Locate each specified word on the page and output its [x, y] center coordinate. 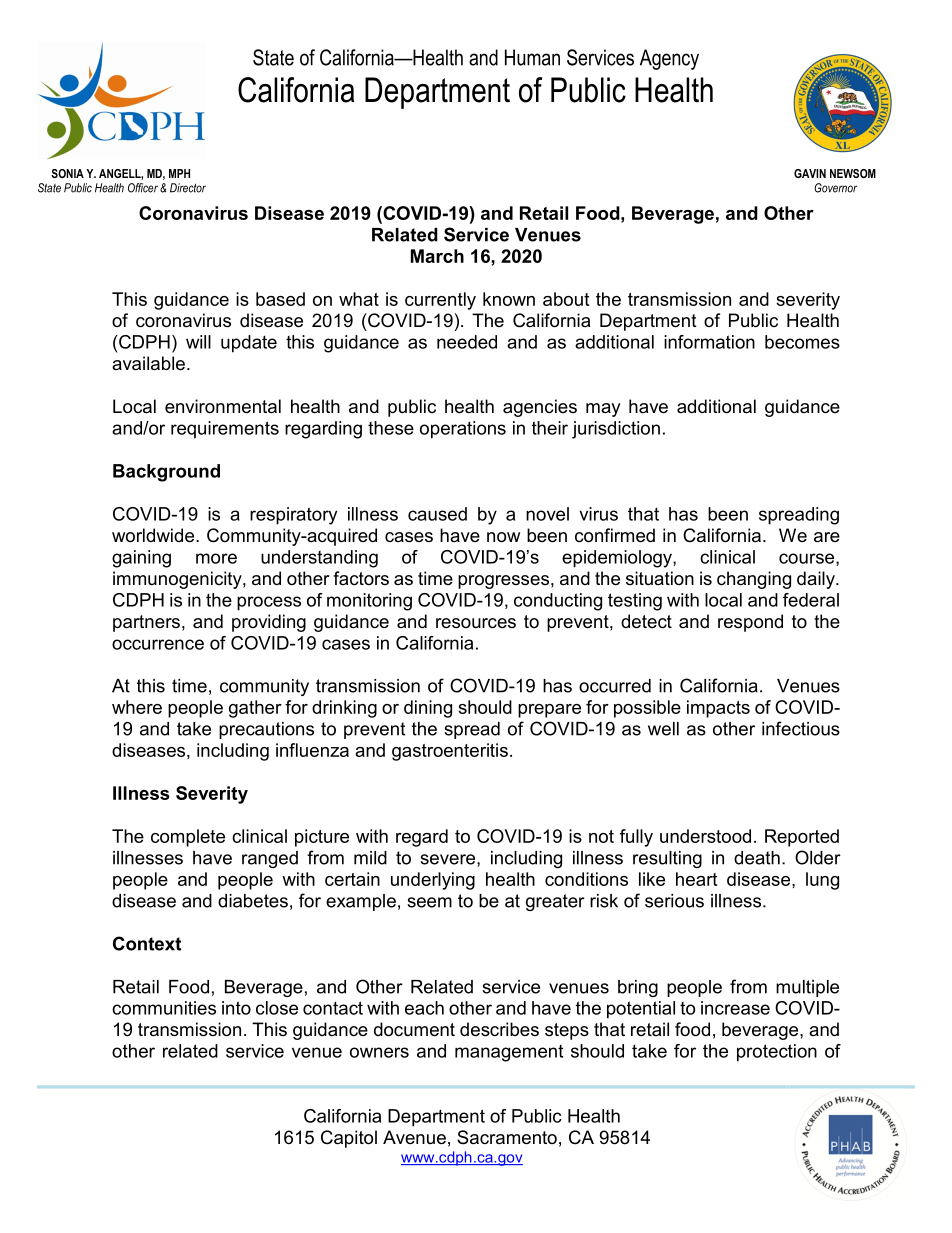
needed [467, 342]
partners [146, 623]
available [148, 363]
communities [164, 1008]
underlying [433, 881]
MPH [179, 173]
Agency [669, 59]
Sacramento [507, 1137]
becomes [802, 342]
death [757, 858]
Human [532, 57]
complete [188, 838]
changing [754, 580]
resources [476, 623]
